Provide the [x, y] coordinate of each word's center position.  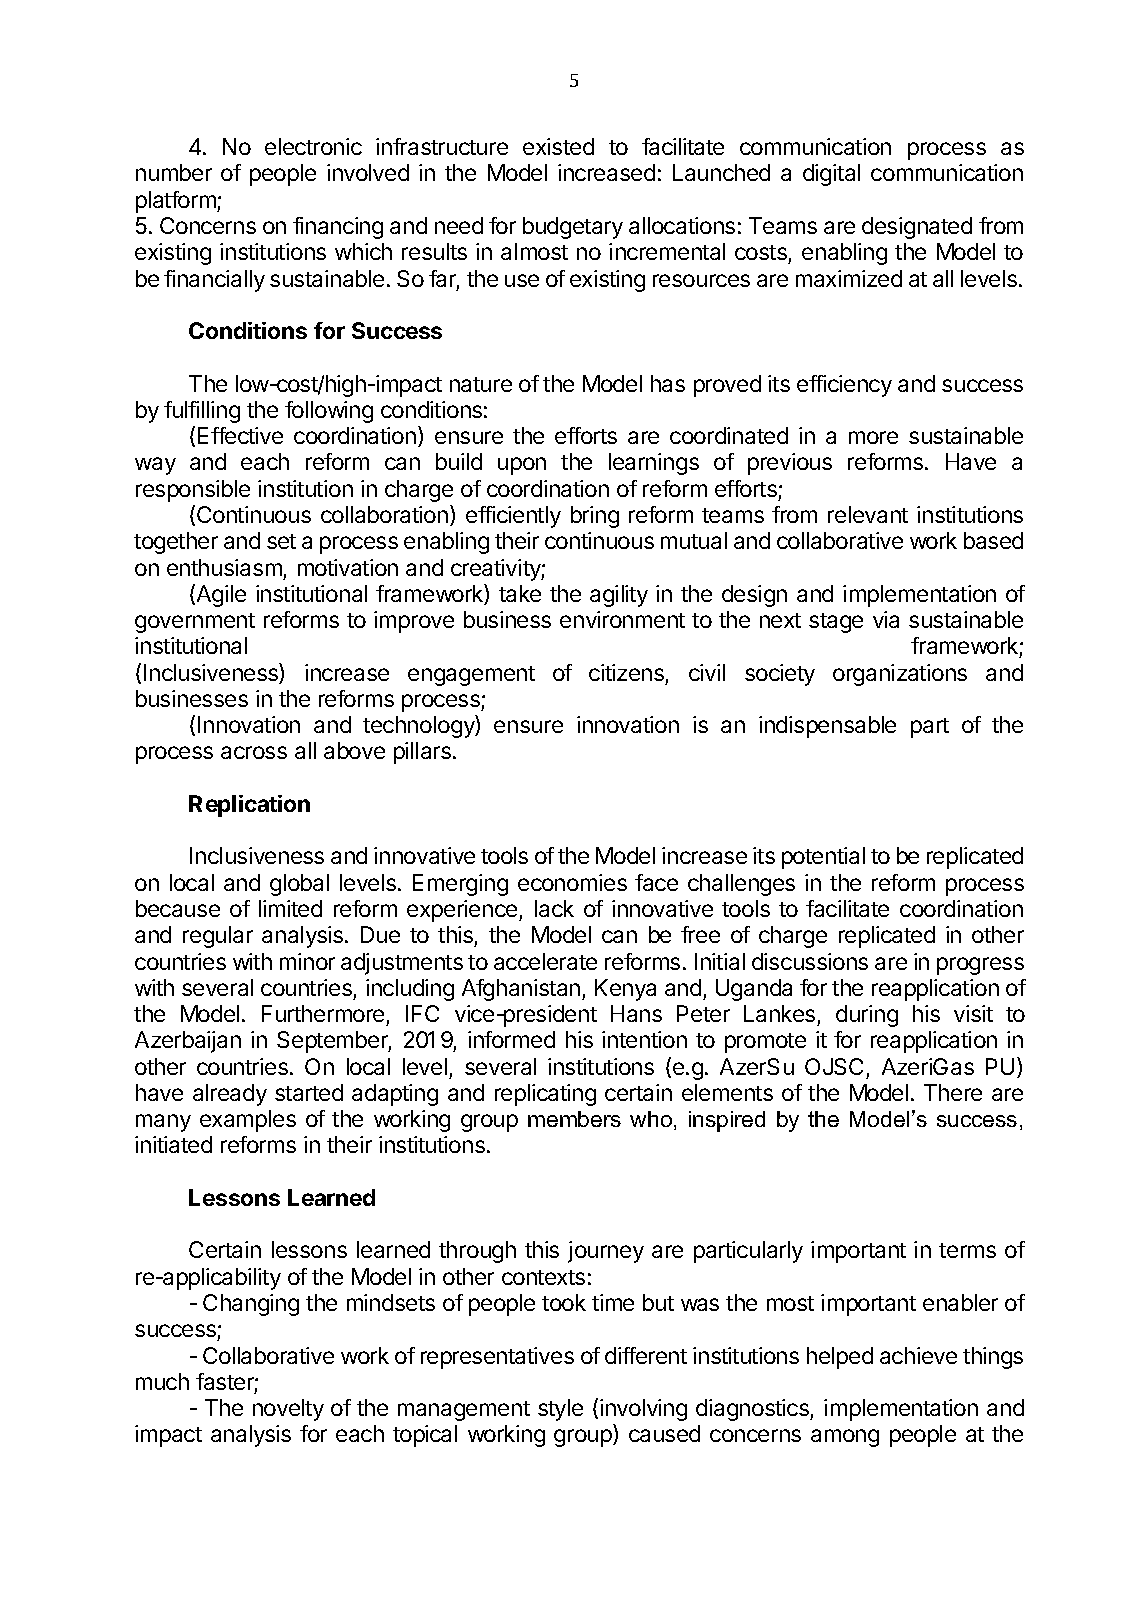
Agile [220, 595]
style [560, 1410]
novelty [288, 1410]
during [867, 1016]
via [886, 619]
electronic [313, 146]
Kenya [625, 990]
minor [307, 961]
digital [831, 175]
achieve [918, 1355]
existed [558, 146]
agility [619, 596]
